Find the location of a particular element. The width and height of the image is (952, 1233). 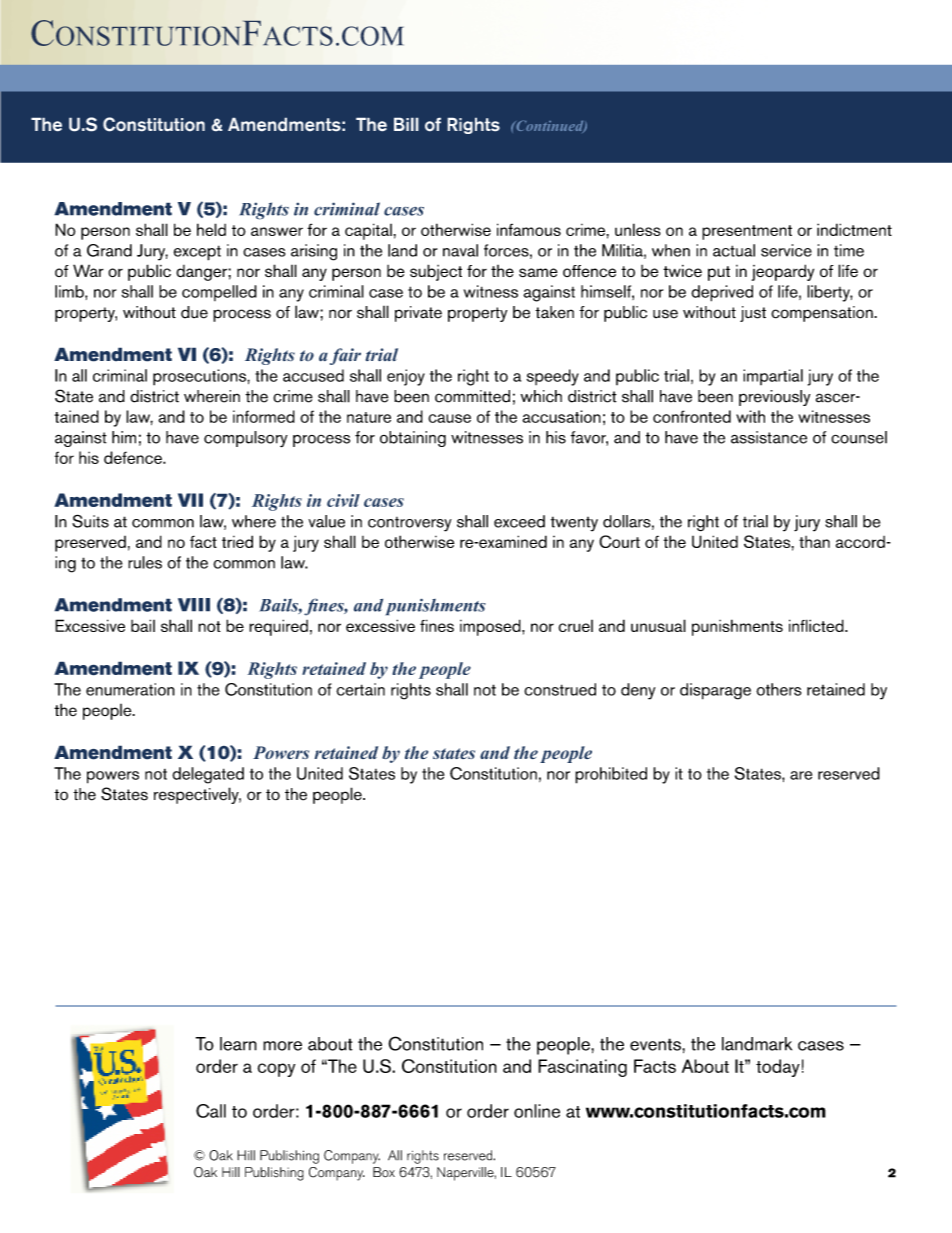

VIII is located at coordinates (194, 605).
